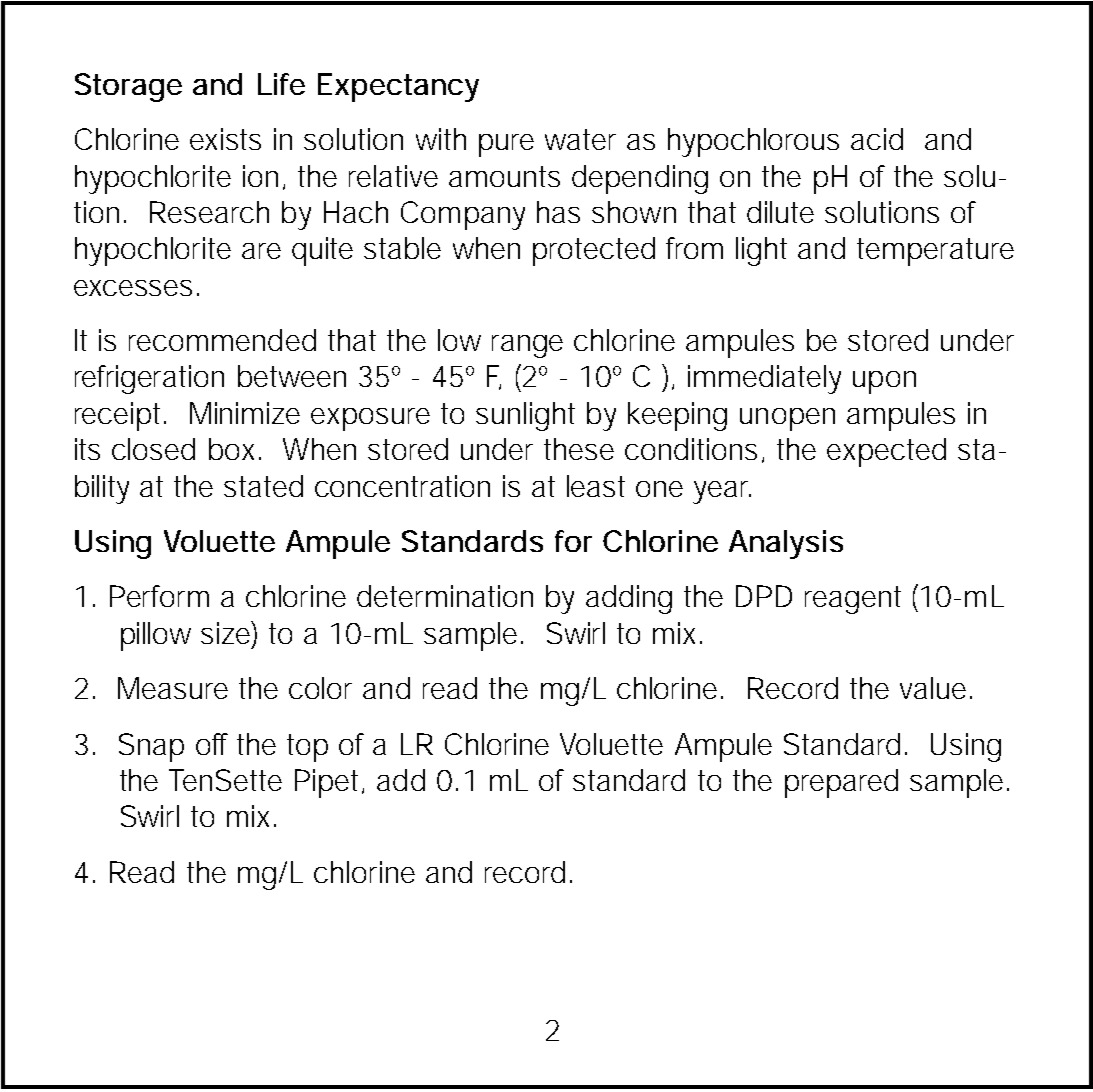  I want to click on Perform, so click(159, 596).
